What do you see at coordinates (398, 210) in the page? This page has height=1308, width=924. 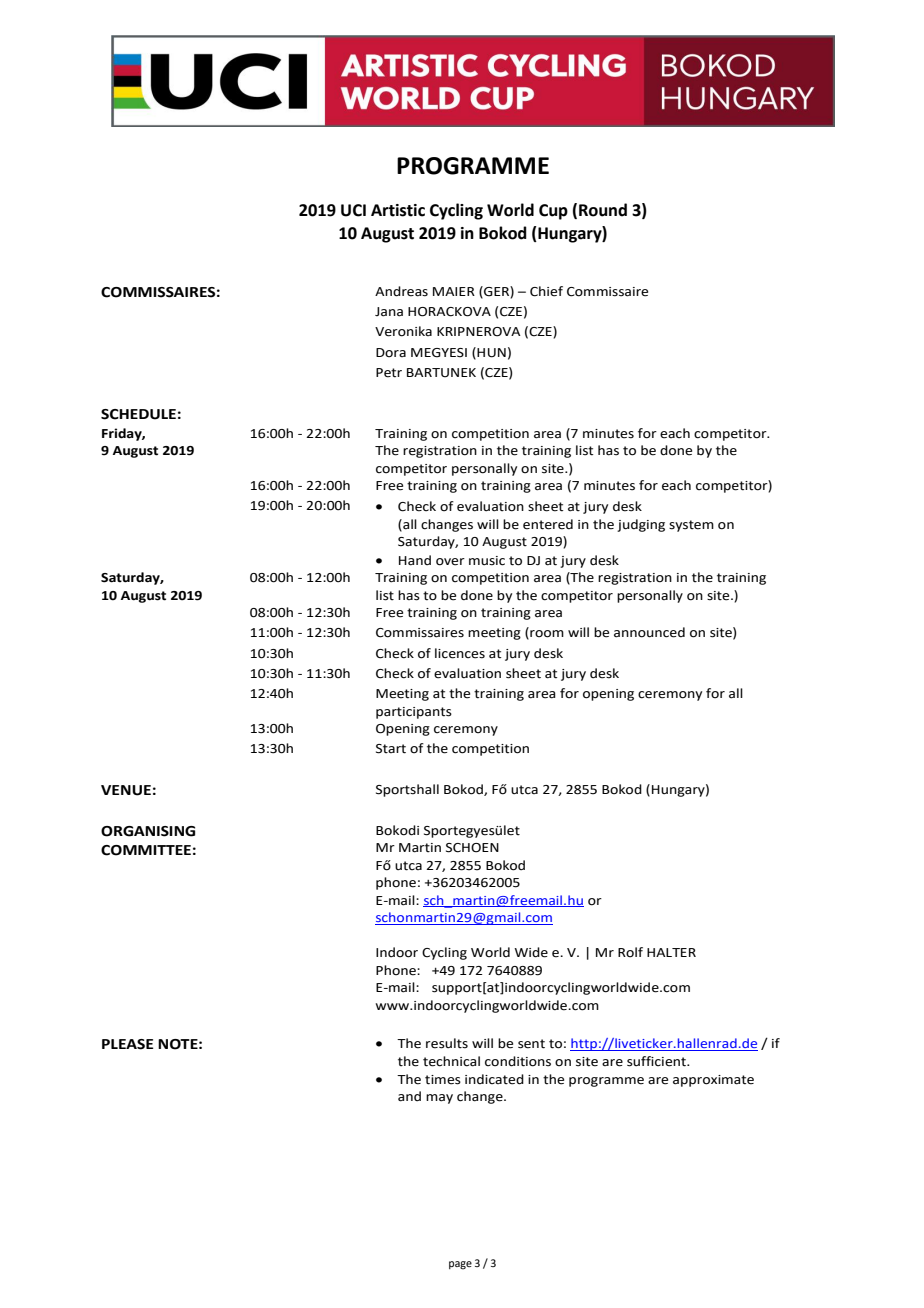 I see `Artistic` at bounding box center [398, 210].
